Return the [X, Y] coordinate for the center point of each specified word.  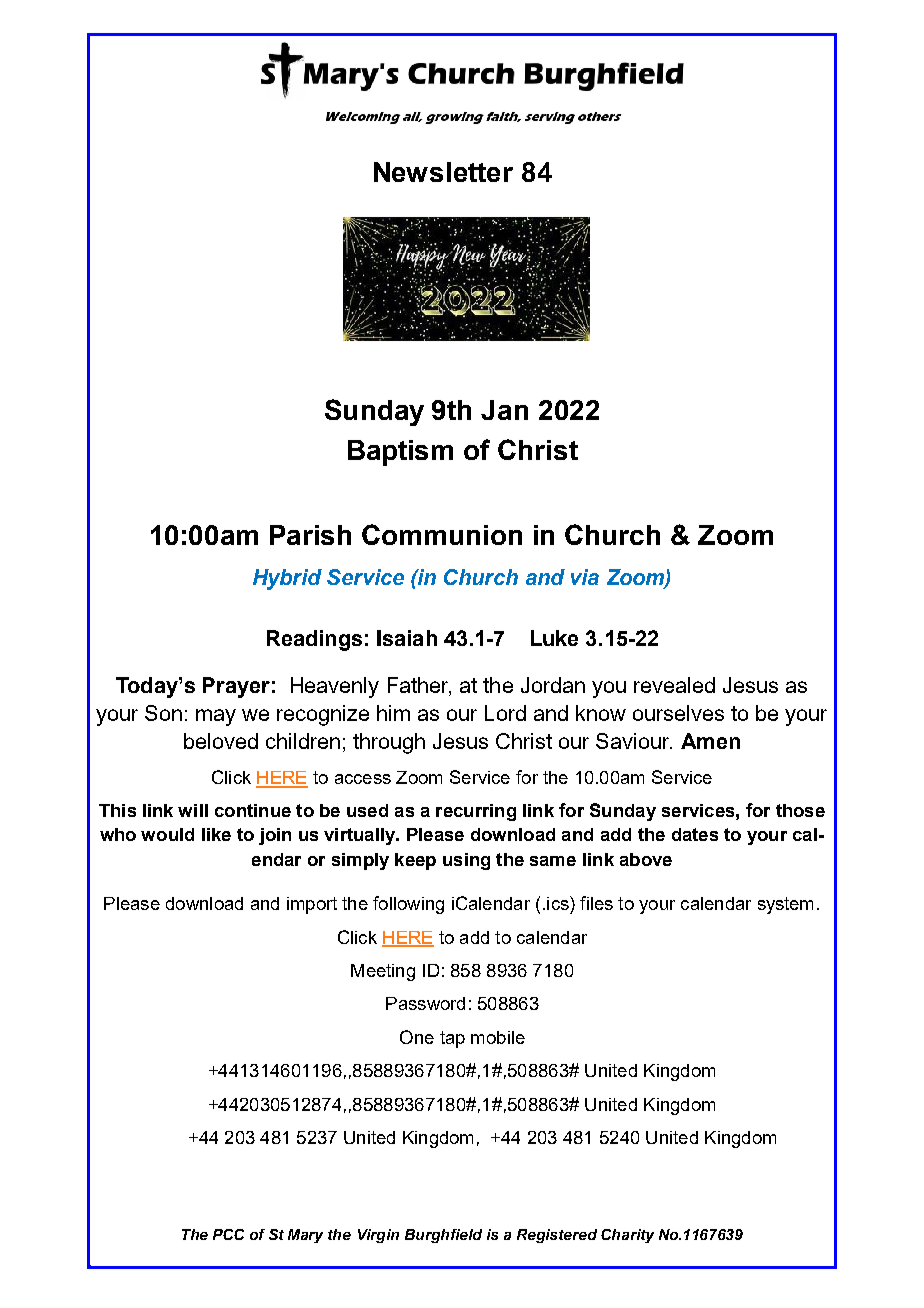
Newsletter [443, 172]
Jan [504, 410]
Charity [627, 1236]
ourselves [678, 713]
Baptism [400, 453]
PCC [228, 1234]
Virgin [378, 1236]
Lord [505, 713]
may [216, 717]
